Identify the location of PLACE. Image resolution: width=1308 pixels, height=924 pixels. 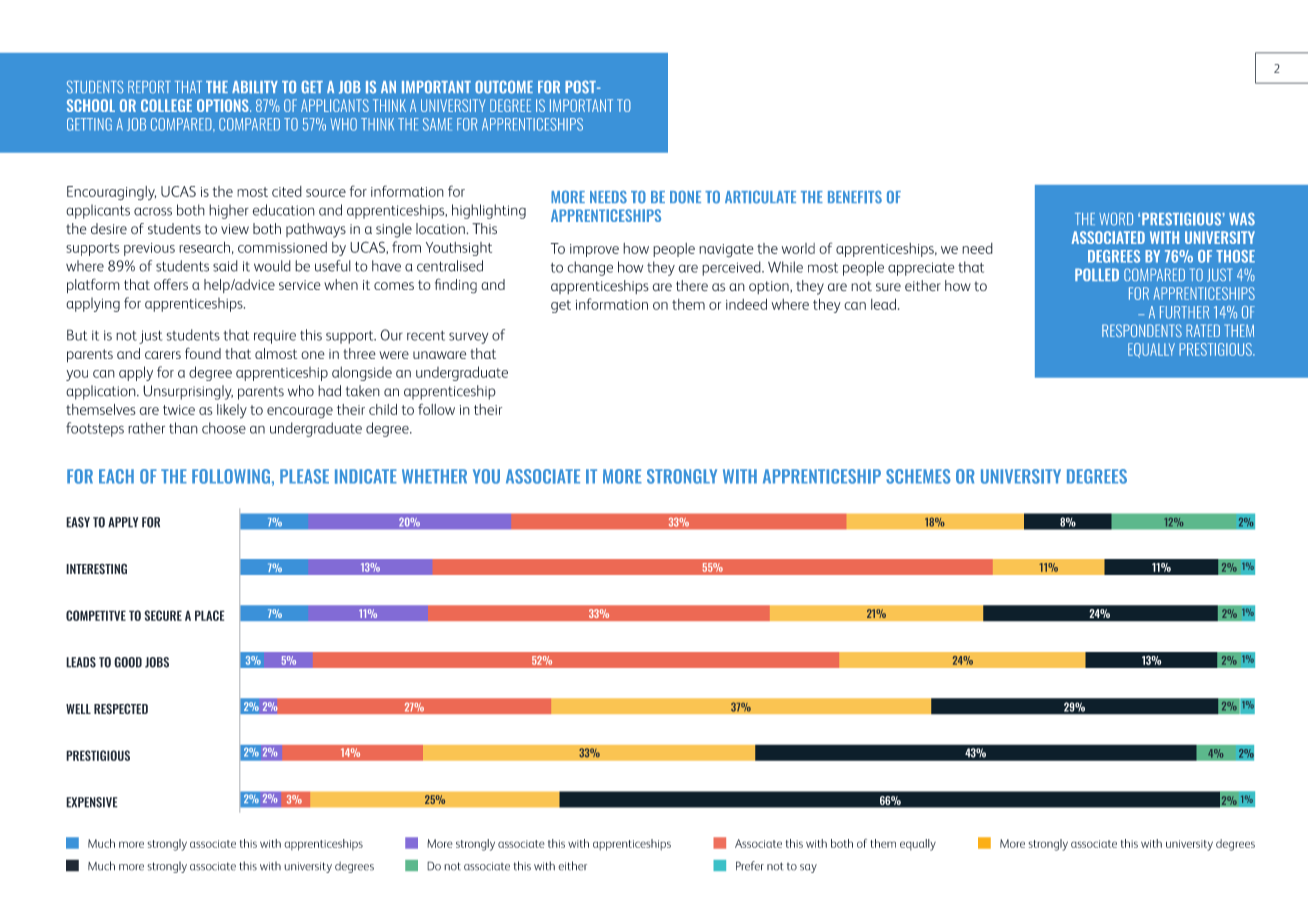
(210, 615).
